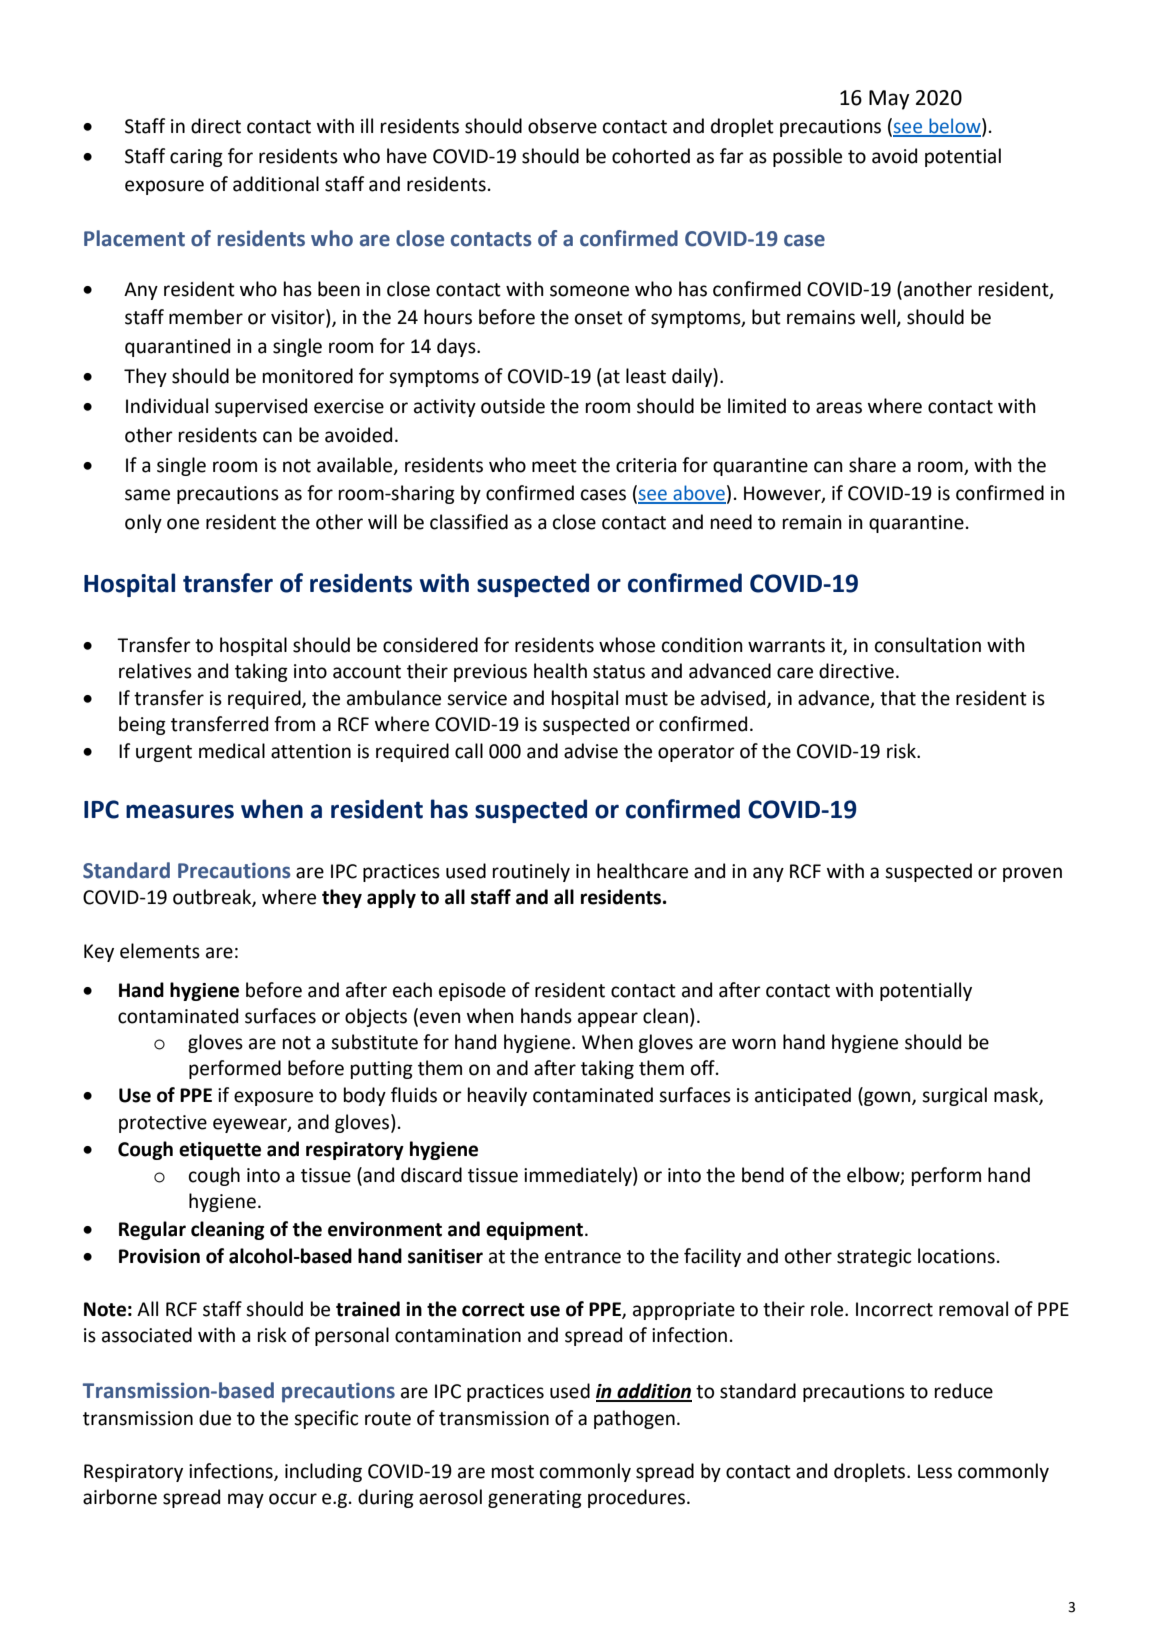 The height and width of the image is (1640, 1159). What do you see at coordinates (215, 1418) in the image?
I see `due` at bounding box center [215, 1418].
